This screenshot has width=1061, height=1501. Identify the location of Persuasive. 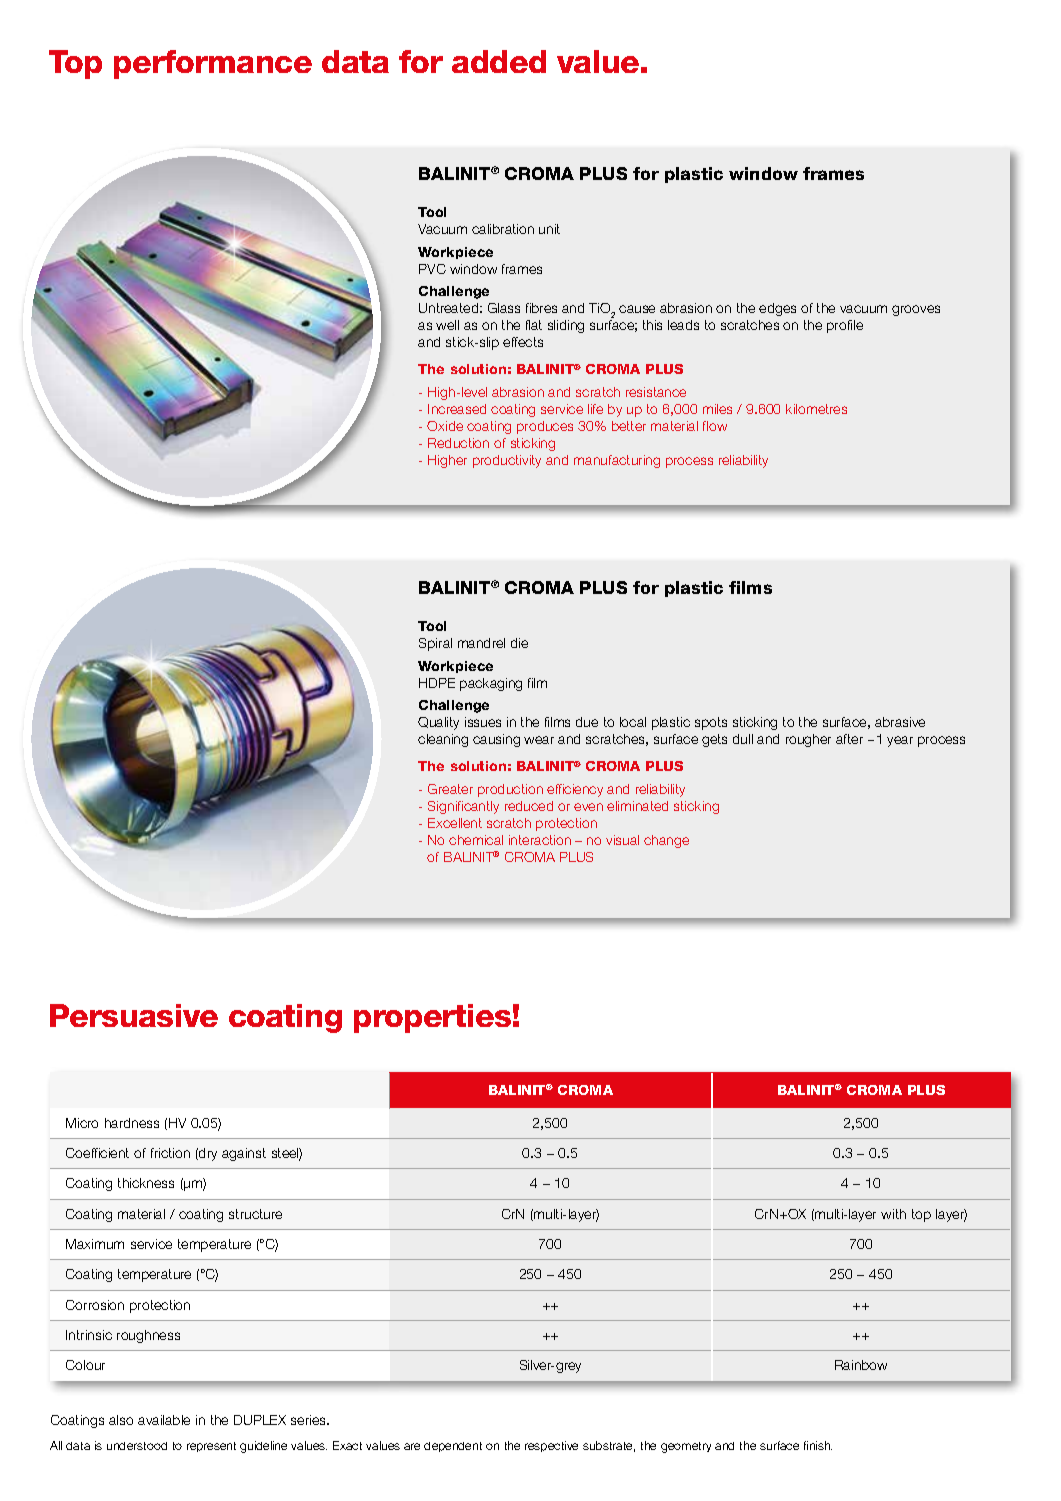
(134, 1015).
